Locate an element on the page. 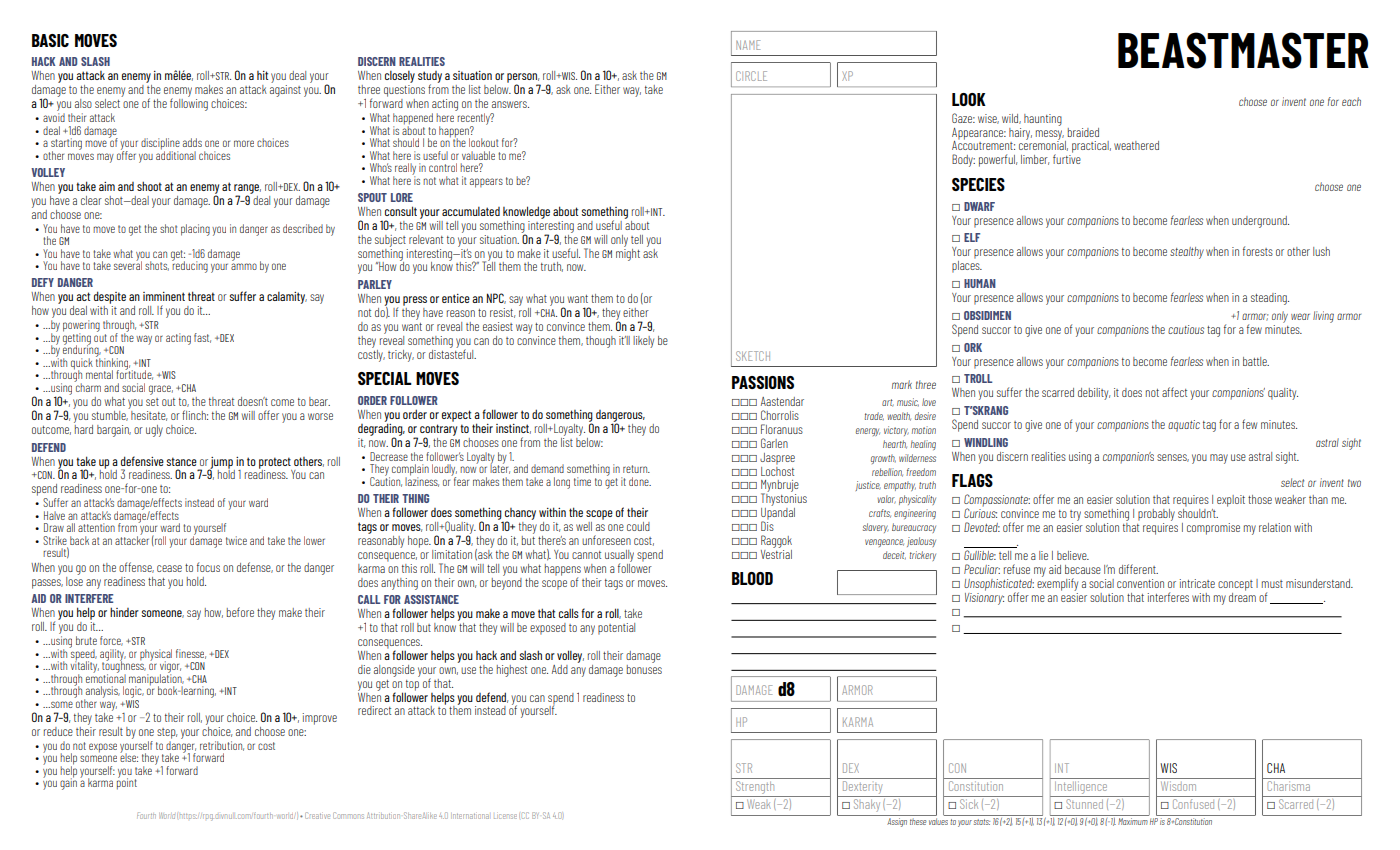 This page has width=1400, height=850. Confused is located at coordinates (1193, 804).
